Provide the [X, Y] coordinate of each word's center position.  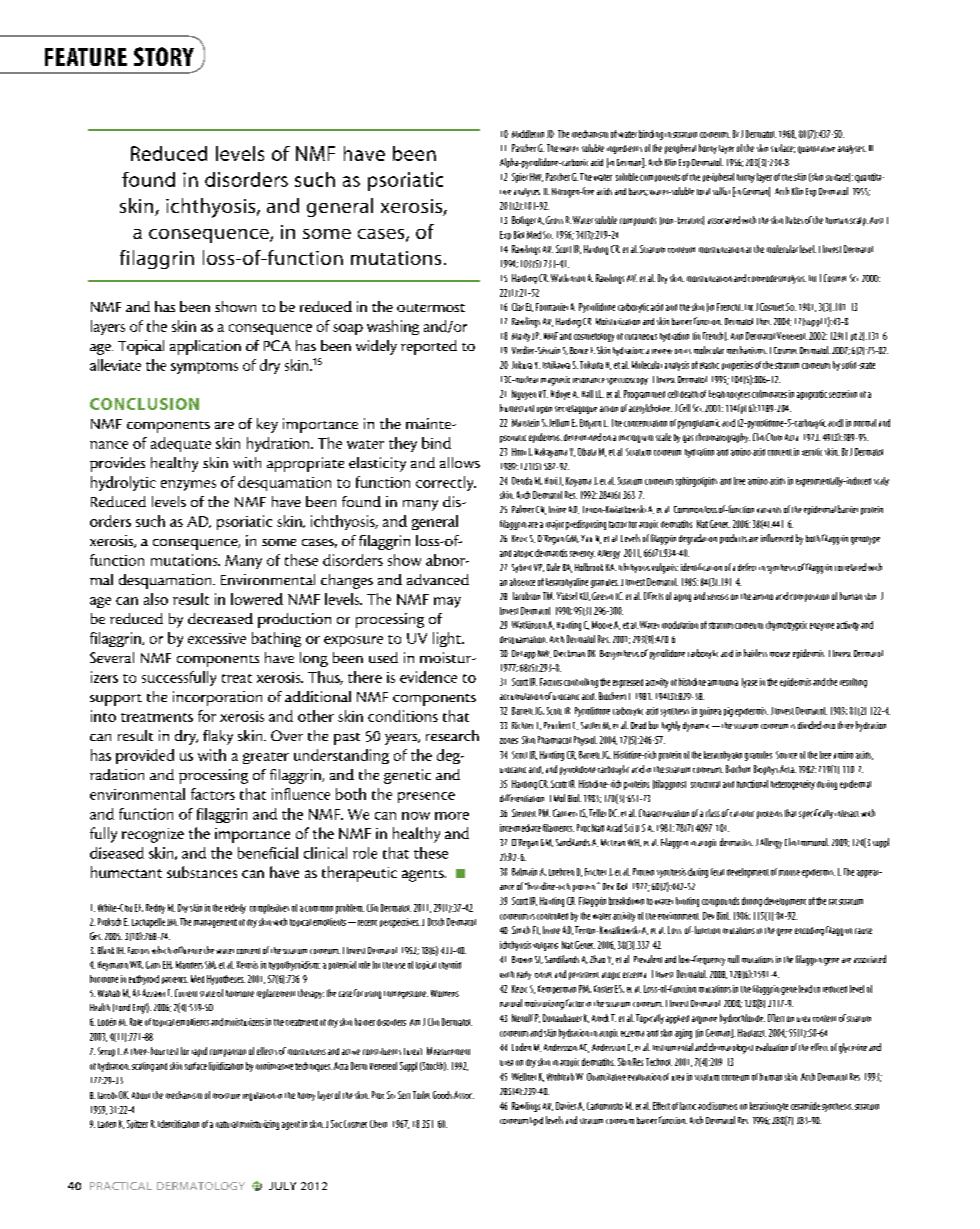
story [164, 56]
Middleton [528, 134]
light [448, 639]
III [871, 148]
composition [809, 598]
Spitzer [137, 1124]
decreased [220, 618]
